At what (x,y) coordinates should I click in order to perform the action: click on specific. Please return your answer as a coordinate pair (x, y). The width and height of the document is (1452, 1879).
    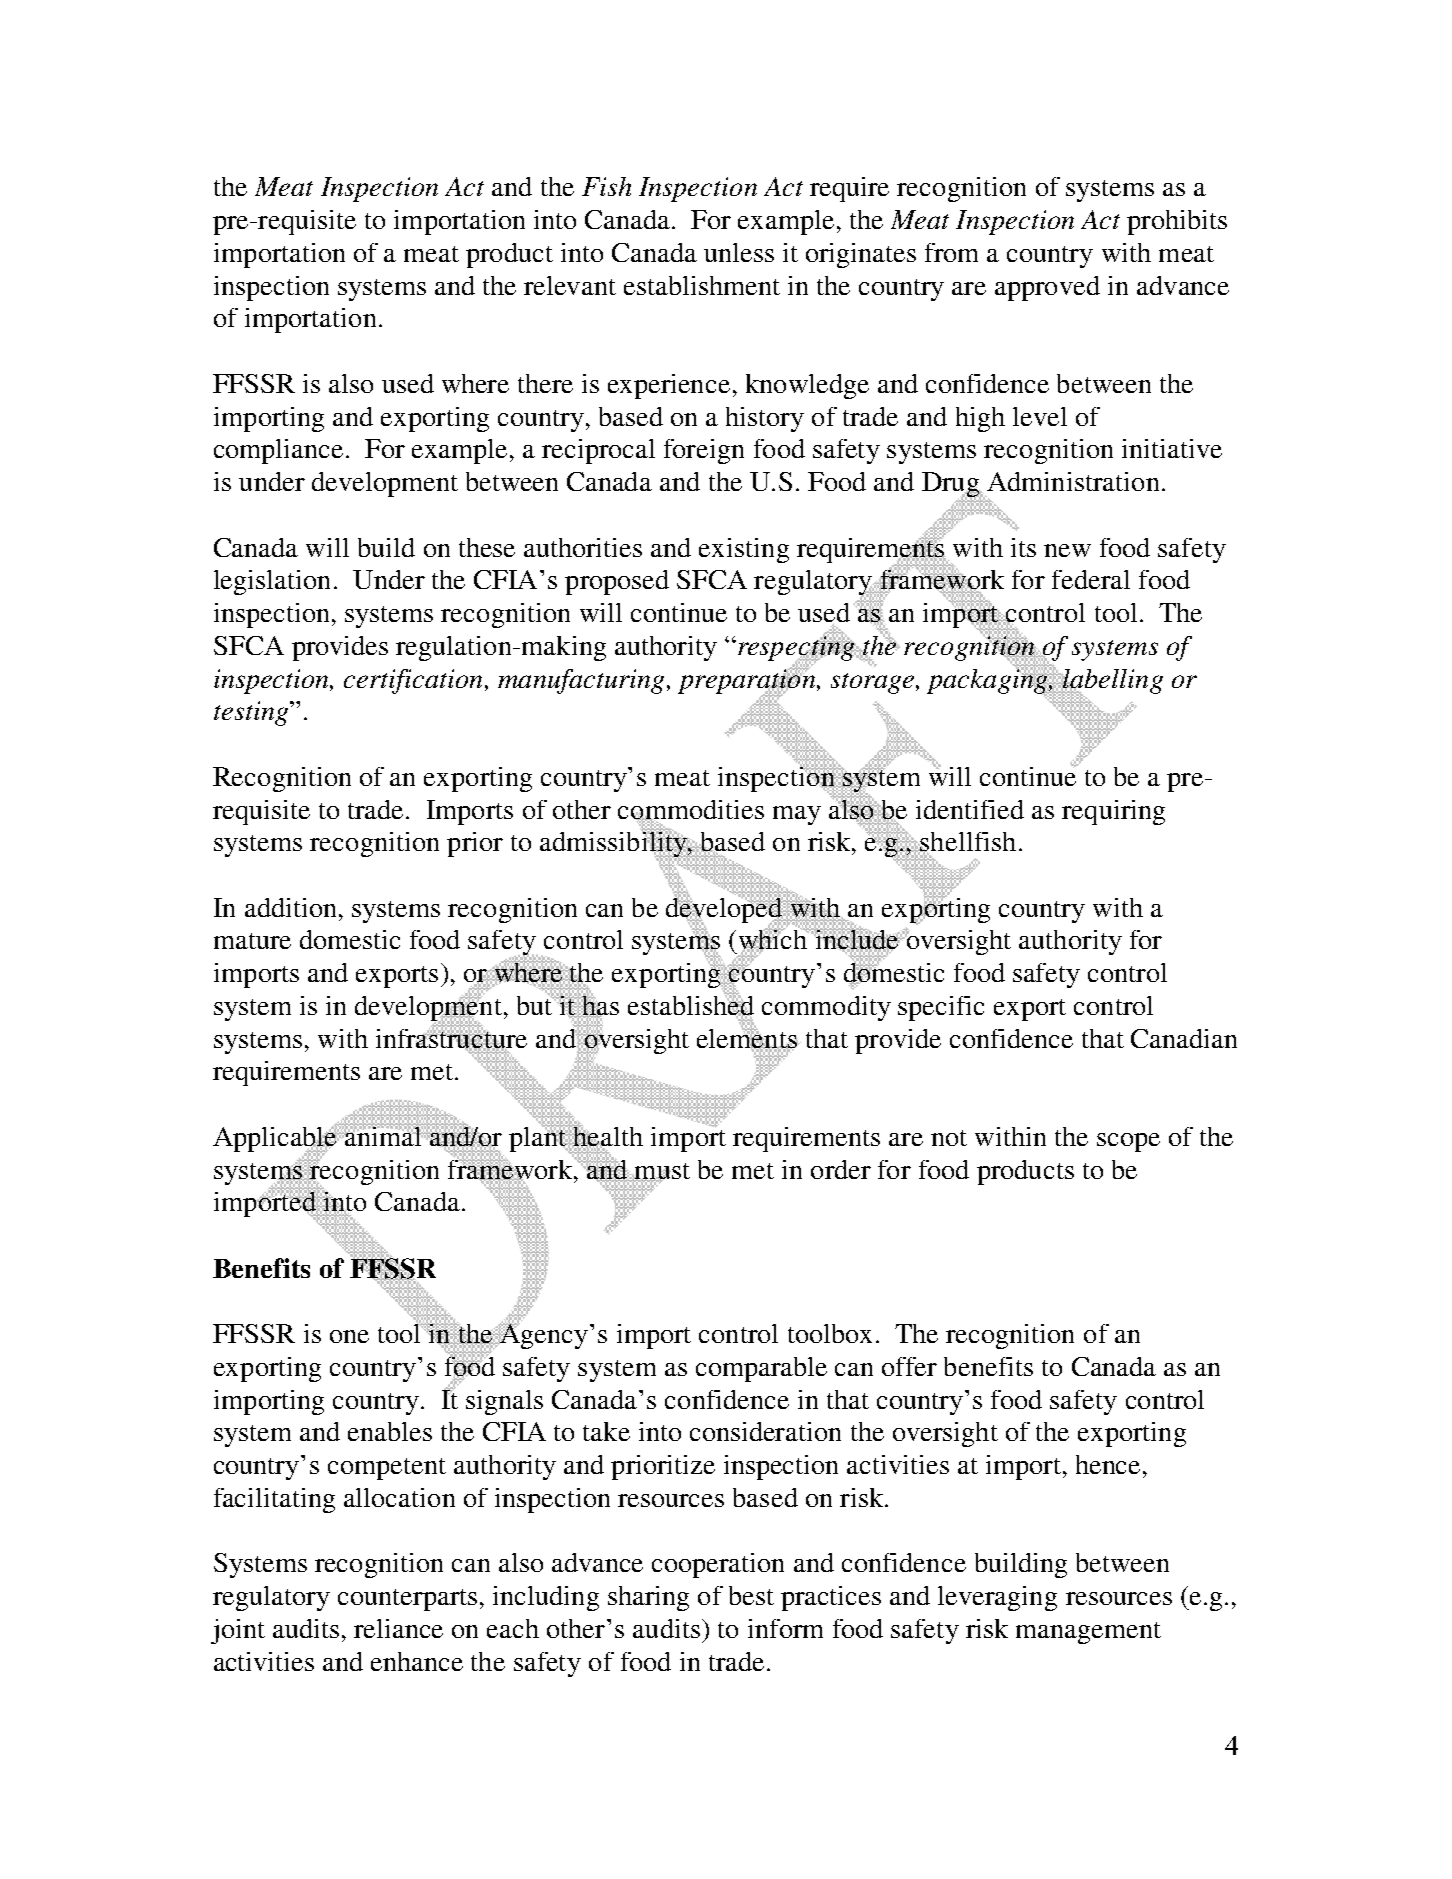
    Looking at the image, I should click on (941, 1008).
